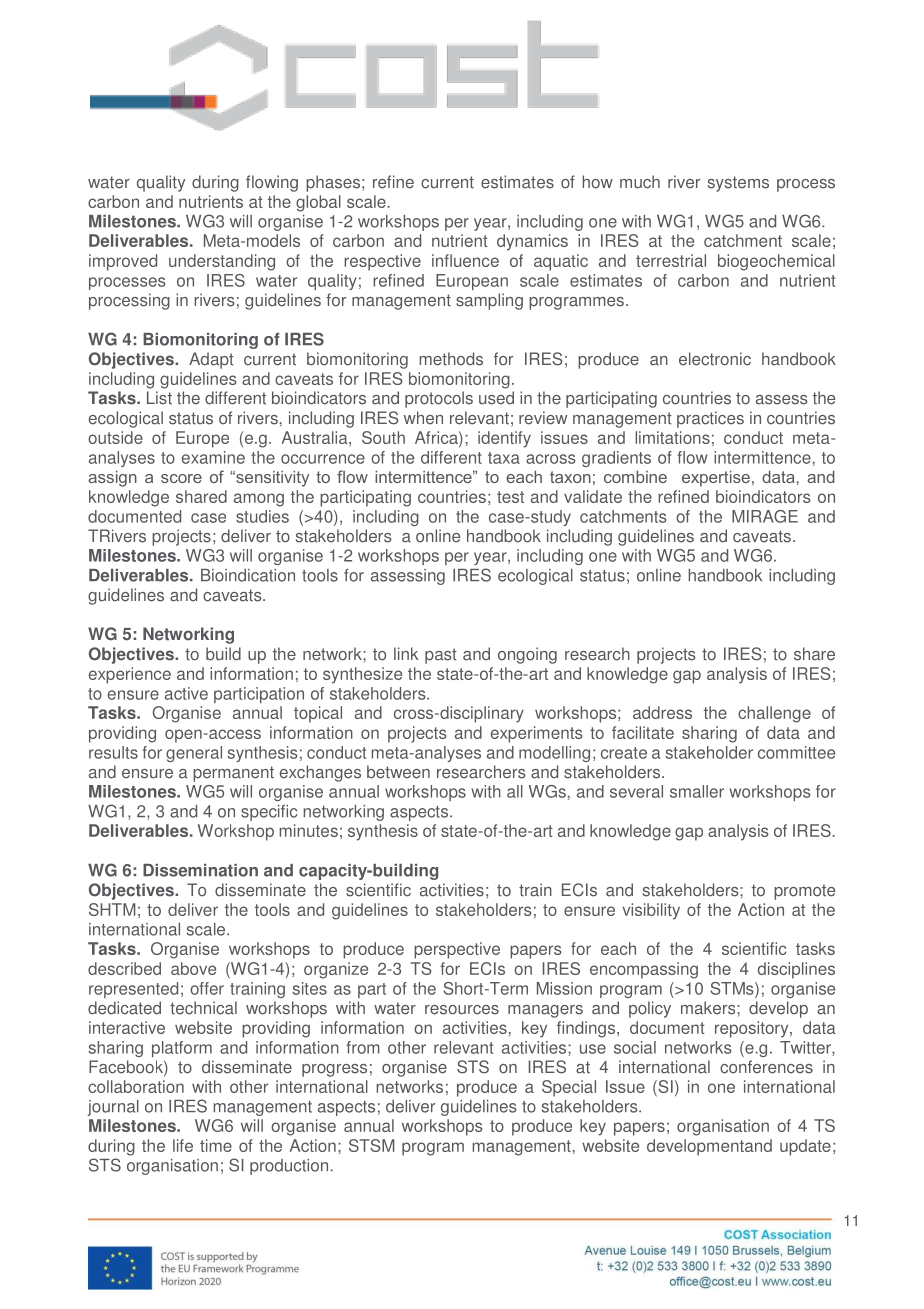 This image has height=1309, width=924. What do you see at coordinates (697, 791) in the image?
I see `smaller` at bounding box center [697, 791].
